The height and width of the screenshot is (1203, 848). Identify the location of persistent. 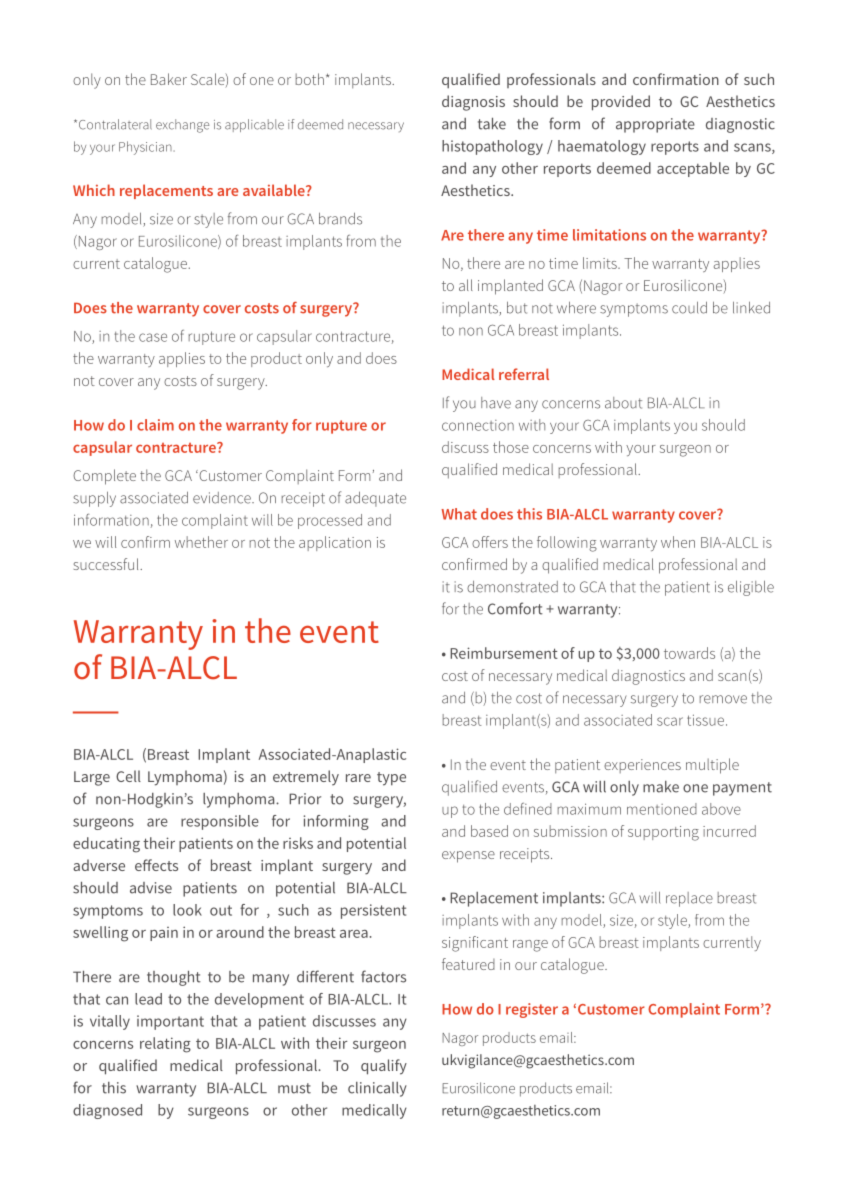
(373, 911).
